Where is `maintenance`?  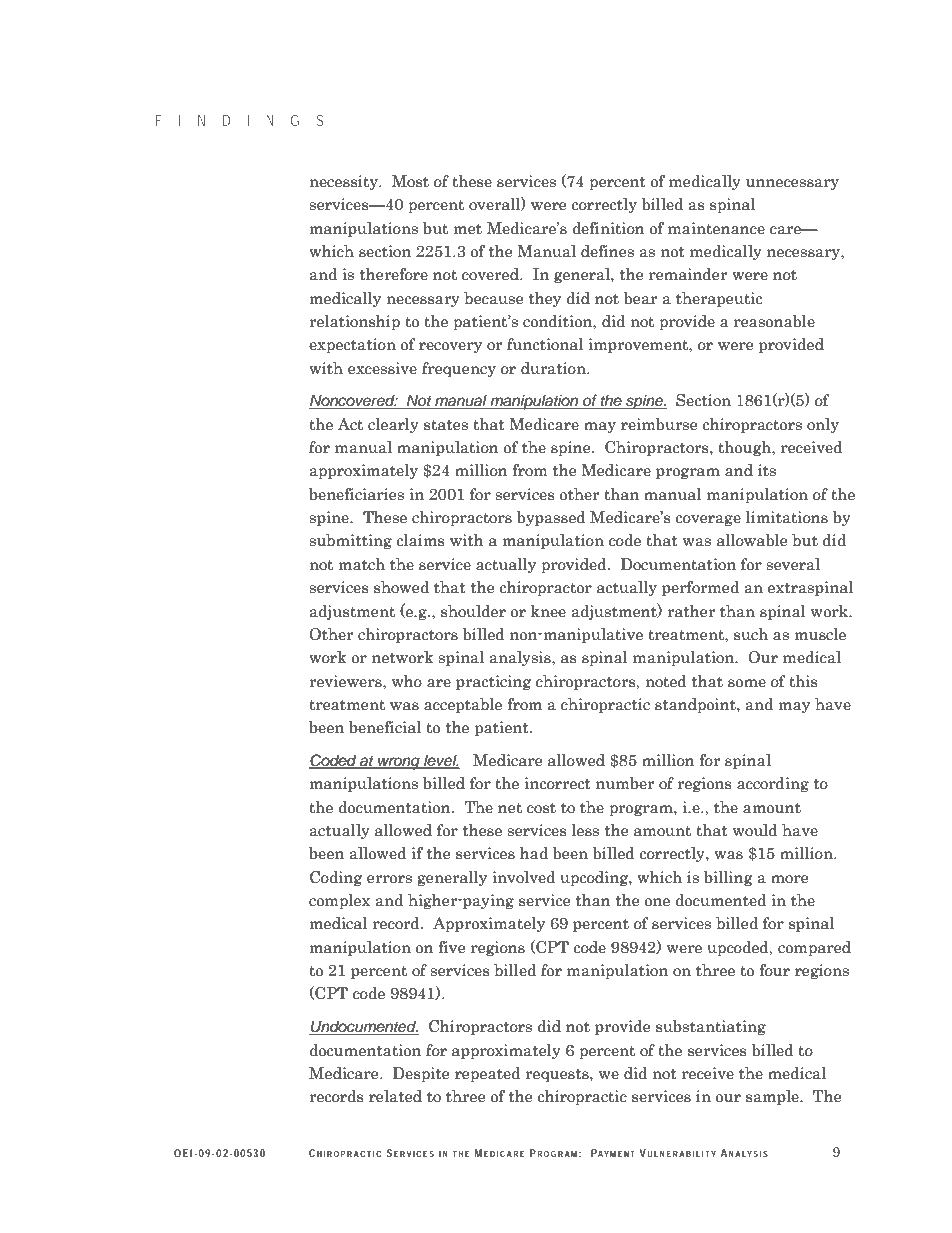
maintenance is located at coordinates (716, 228).
